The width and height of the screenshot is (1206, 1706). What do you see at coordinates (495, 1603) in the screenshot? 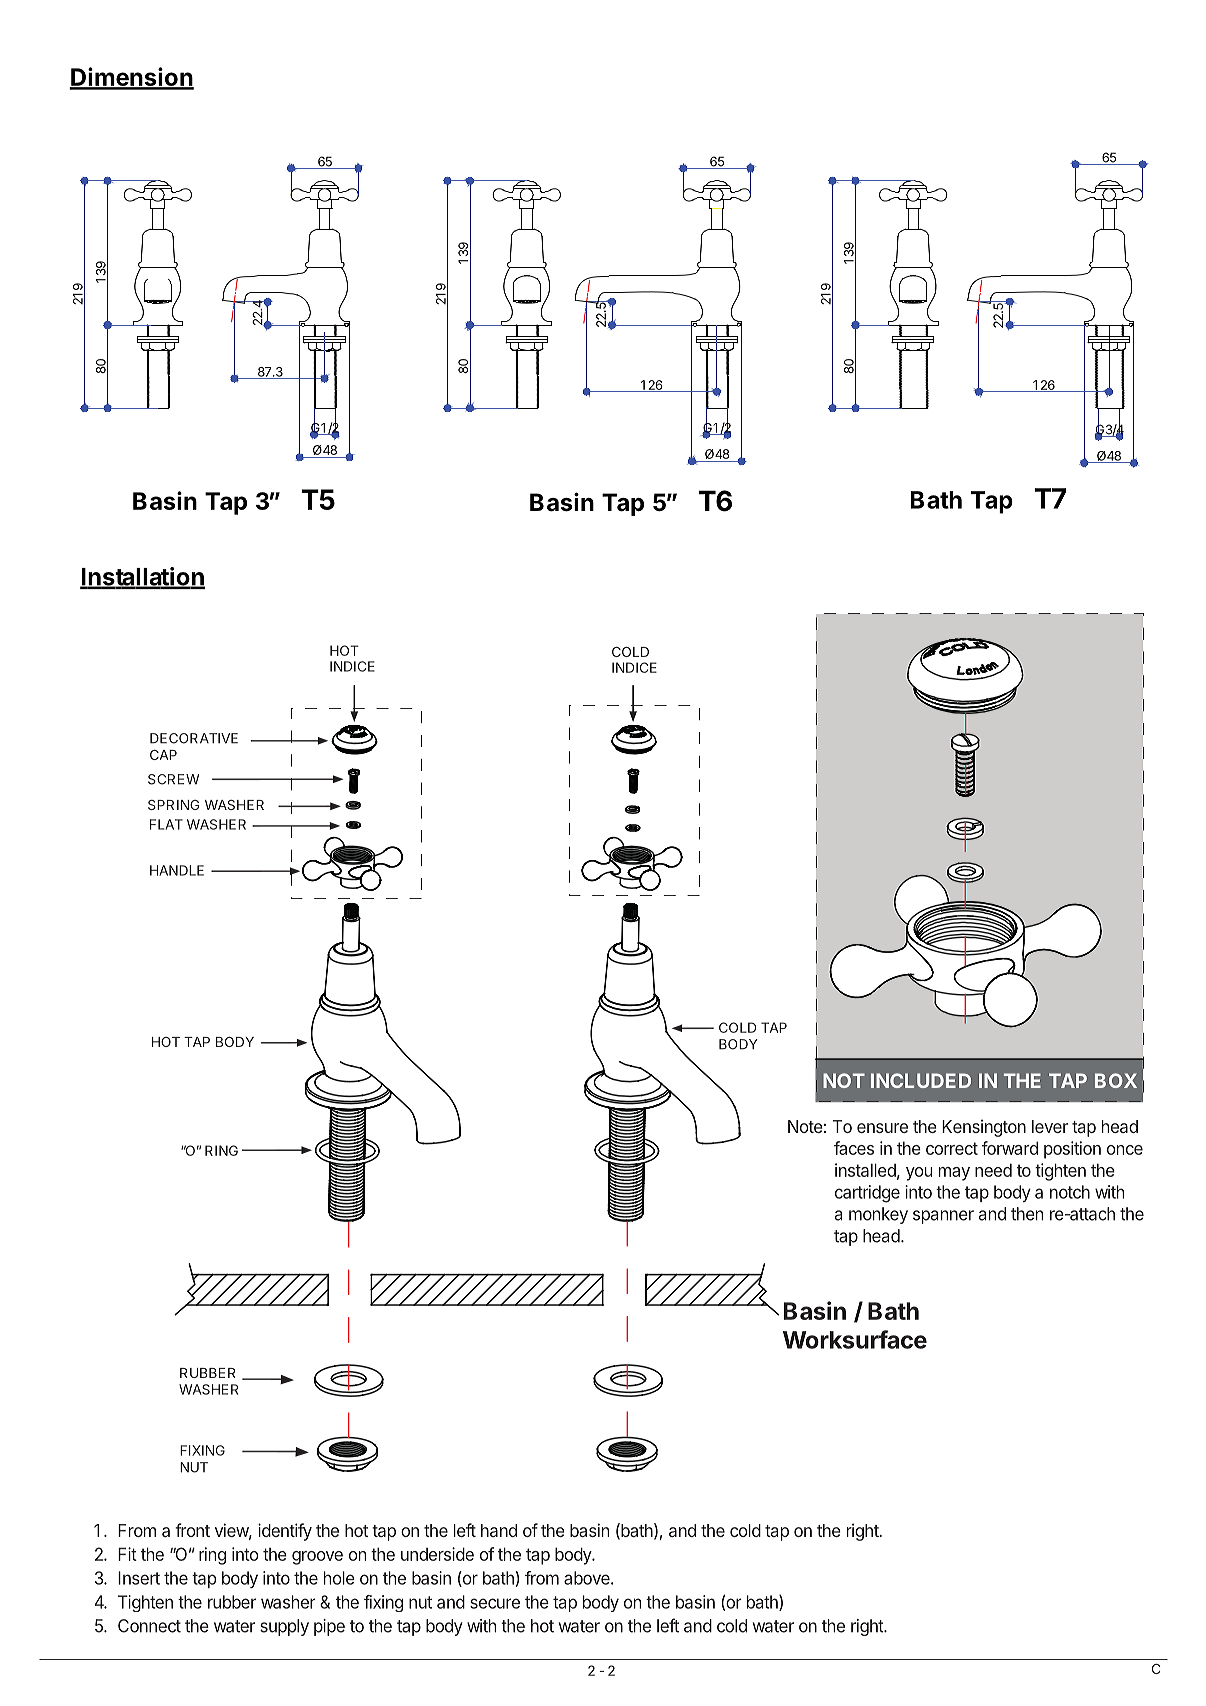
I see `secure` at bounding box center [495, 1603].
